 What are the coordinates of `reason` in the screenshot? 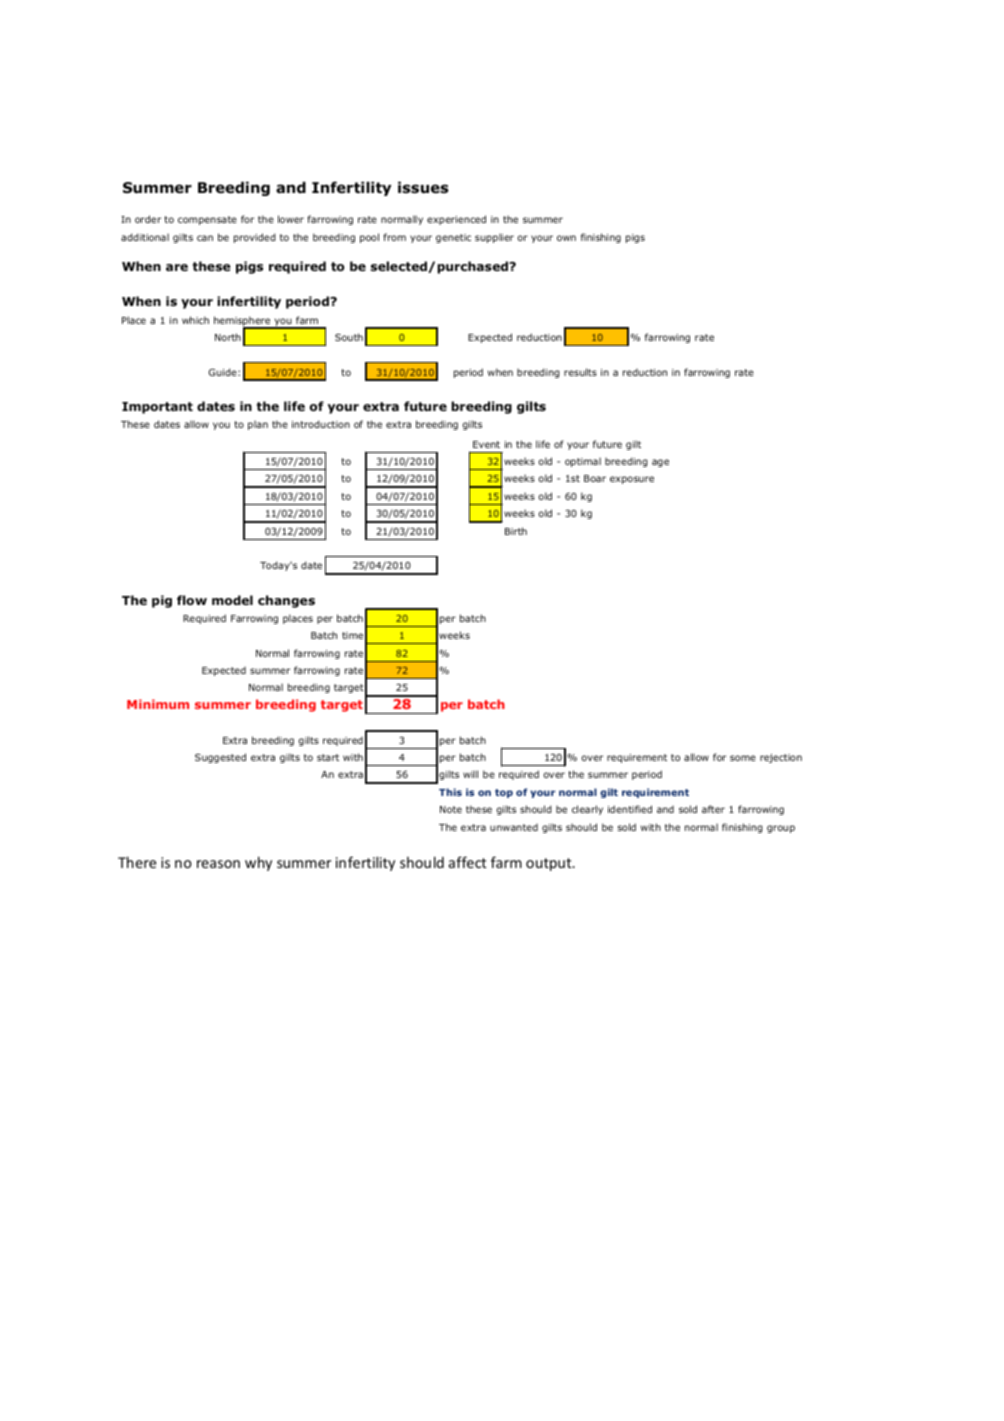 It's located at (218, 864).
